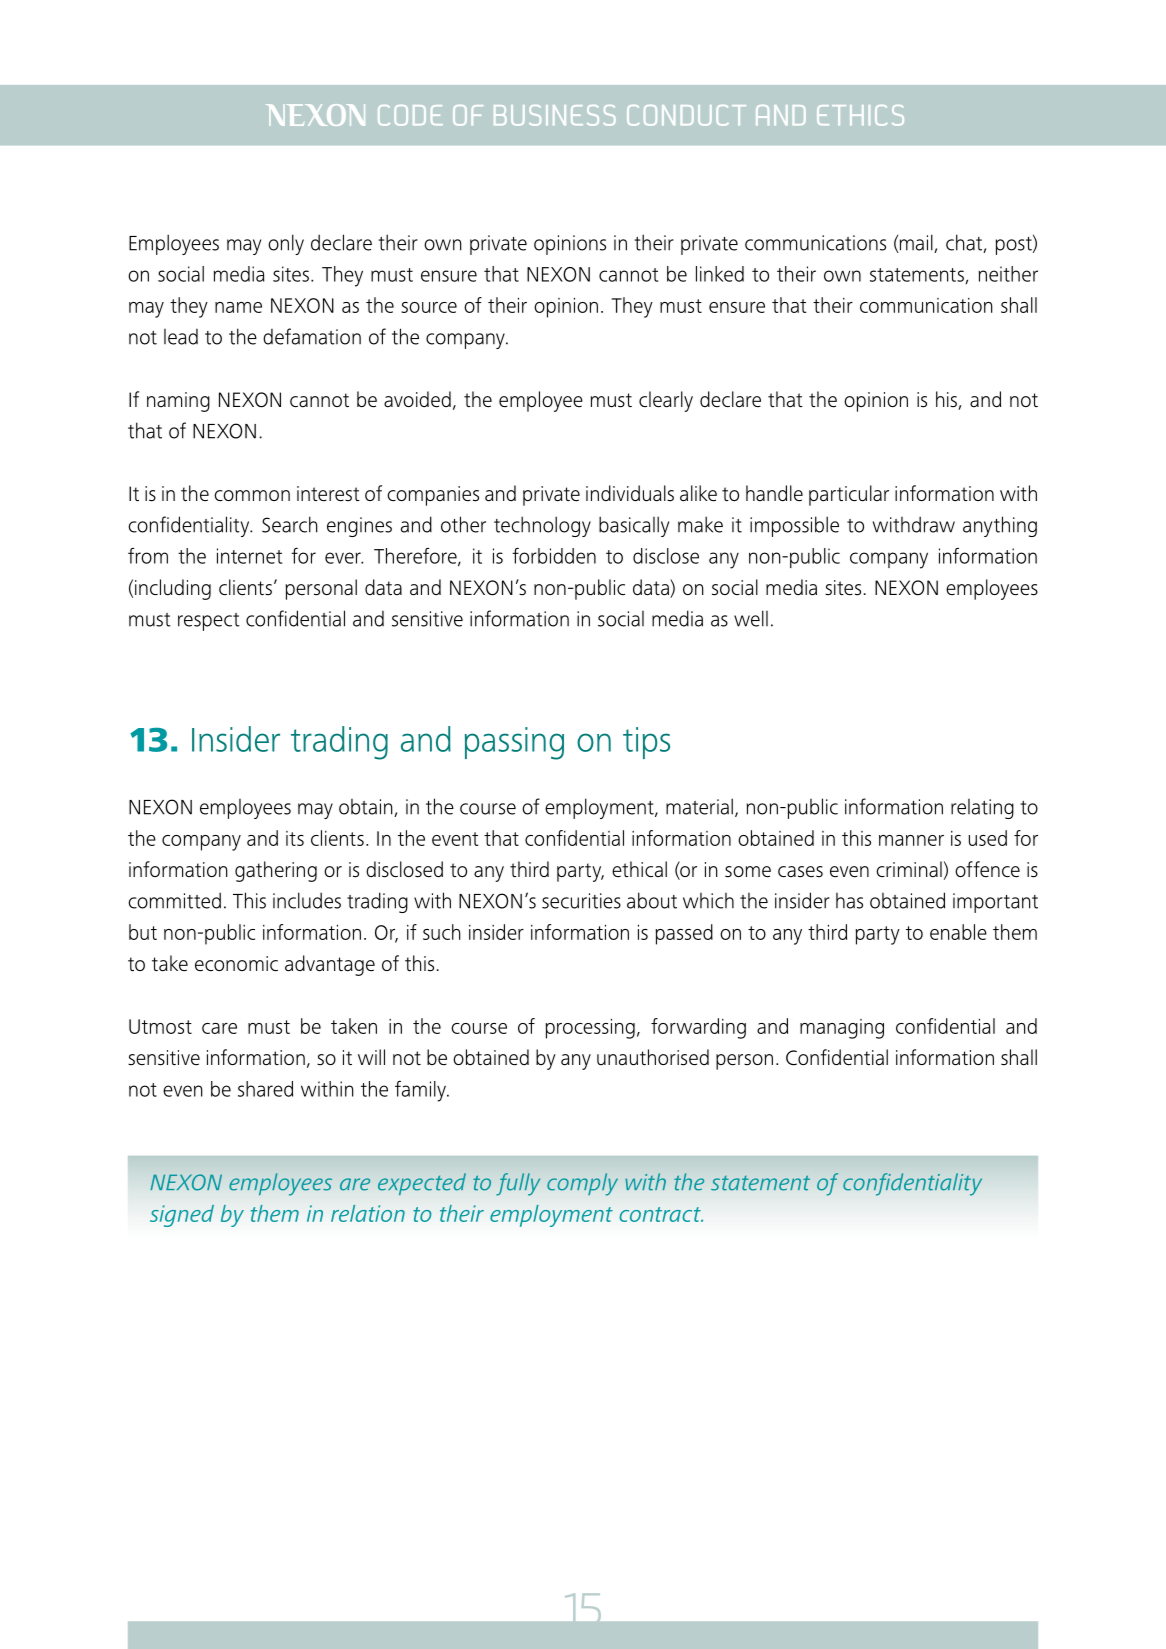 The image size is (1166, 1649). I want to click on respect, so click(209, 622).
